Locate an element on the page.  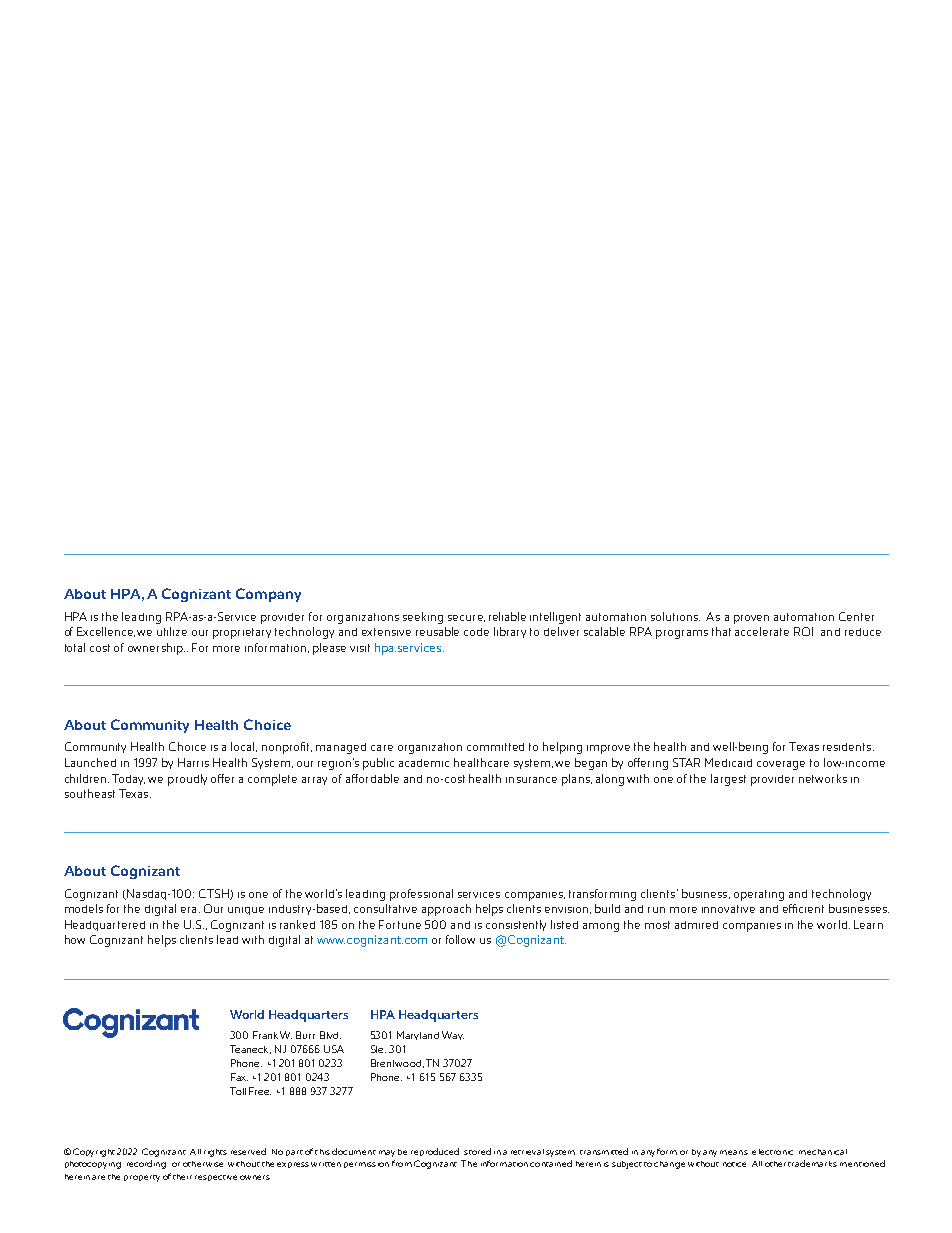
proven is located at coordinates (751, 619).
